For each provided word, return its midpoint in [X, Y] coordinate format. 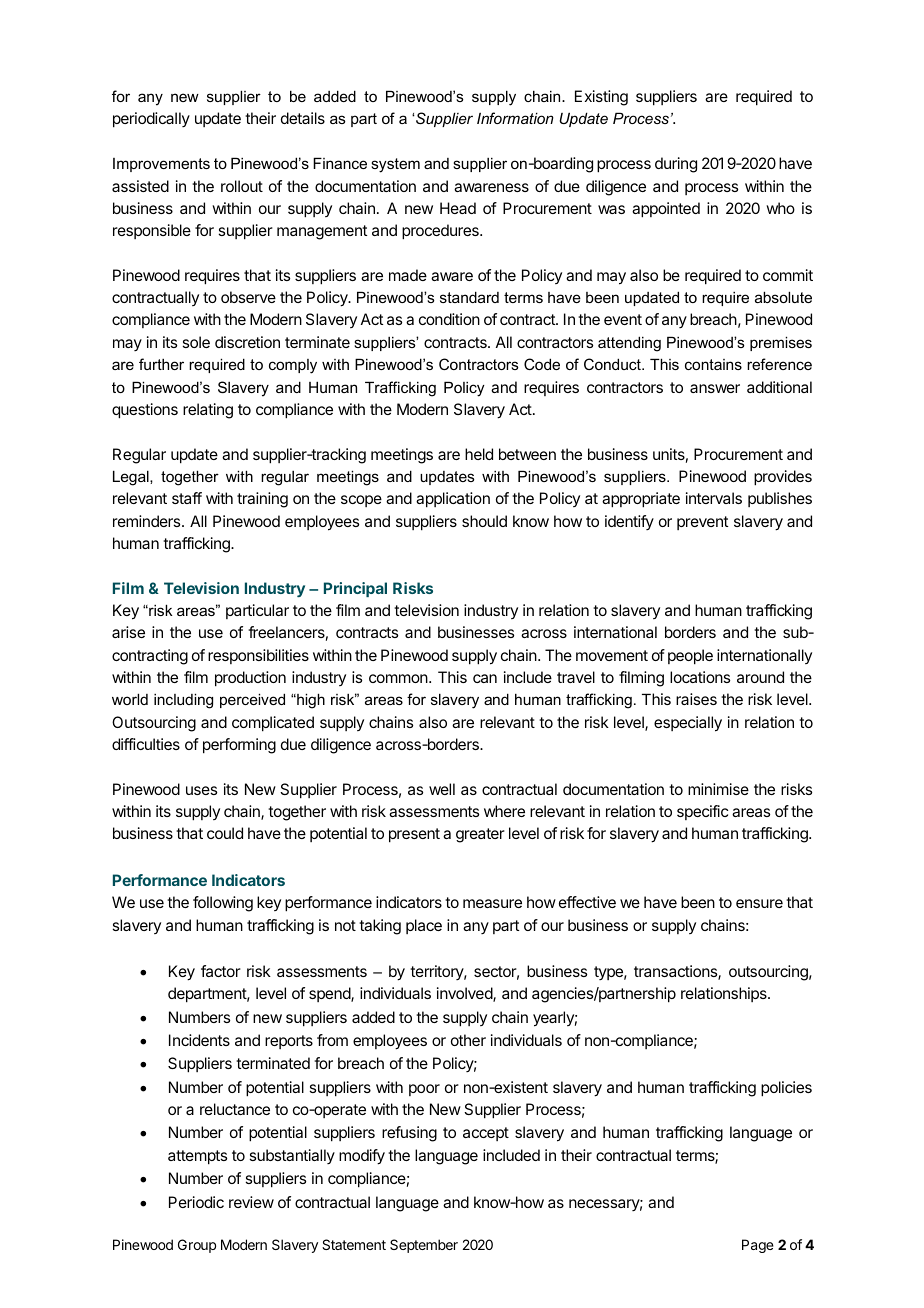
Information [515, 118]
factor [221, 971]
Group [197, 1246]
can [485, 678]
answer [715, 388]
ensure [759, 903]
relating [208, 411]
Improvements [161, 165]
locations [700, 677]
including [183, 701]
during [676, 165]
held [479, 454]
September [424, 1246]
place [424, 926]
